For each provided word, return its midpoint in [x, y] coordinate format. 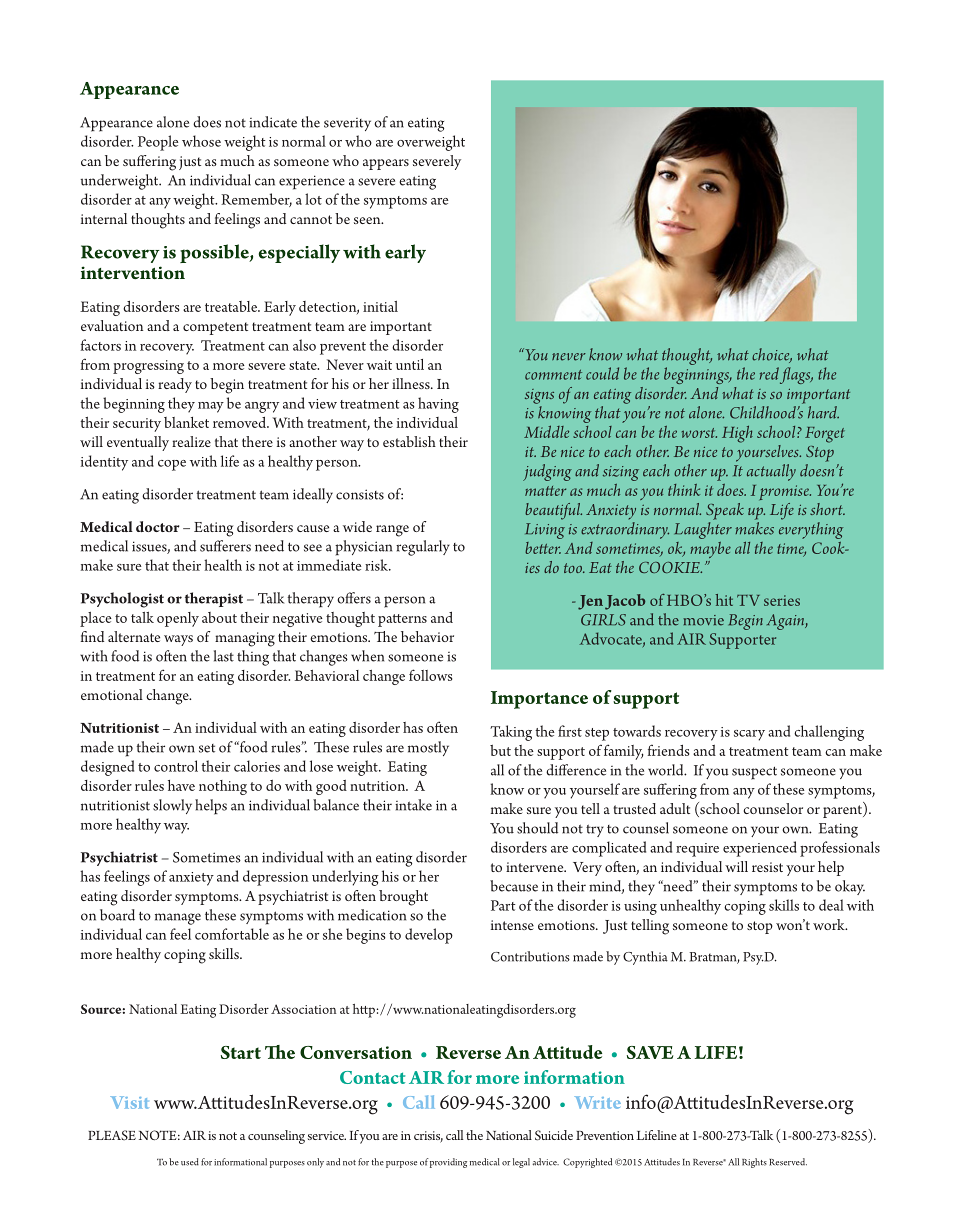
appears [386, 164]
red [769, 373]
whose [201, 141]
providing [447, 1163]
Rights [754, 1163]
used [190, 1162]
